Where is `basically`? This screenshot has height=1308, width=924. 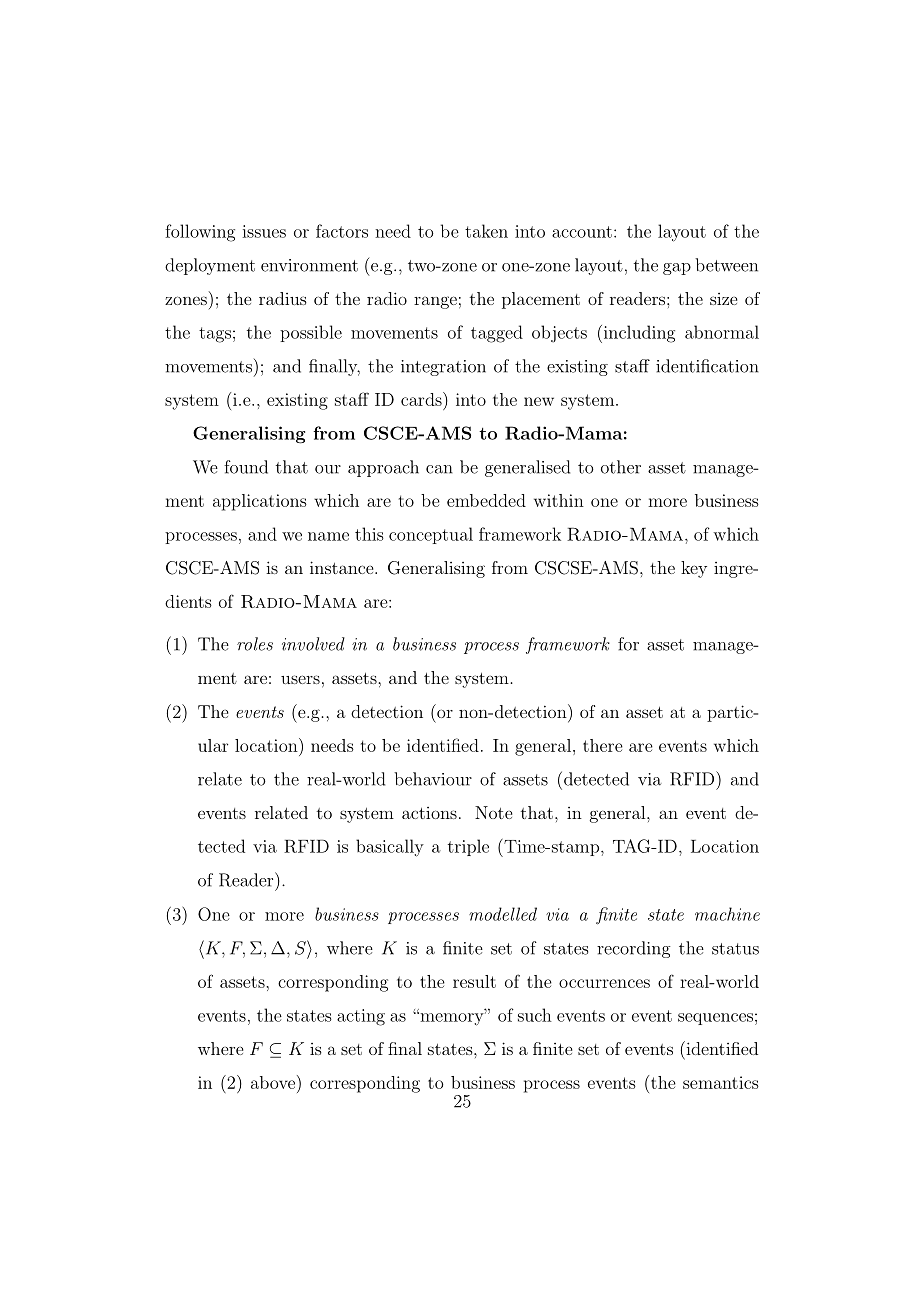
basically is located at coordinates (390, 848).
